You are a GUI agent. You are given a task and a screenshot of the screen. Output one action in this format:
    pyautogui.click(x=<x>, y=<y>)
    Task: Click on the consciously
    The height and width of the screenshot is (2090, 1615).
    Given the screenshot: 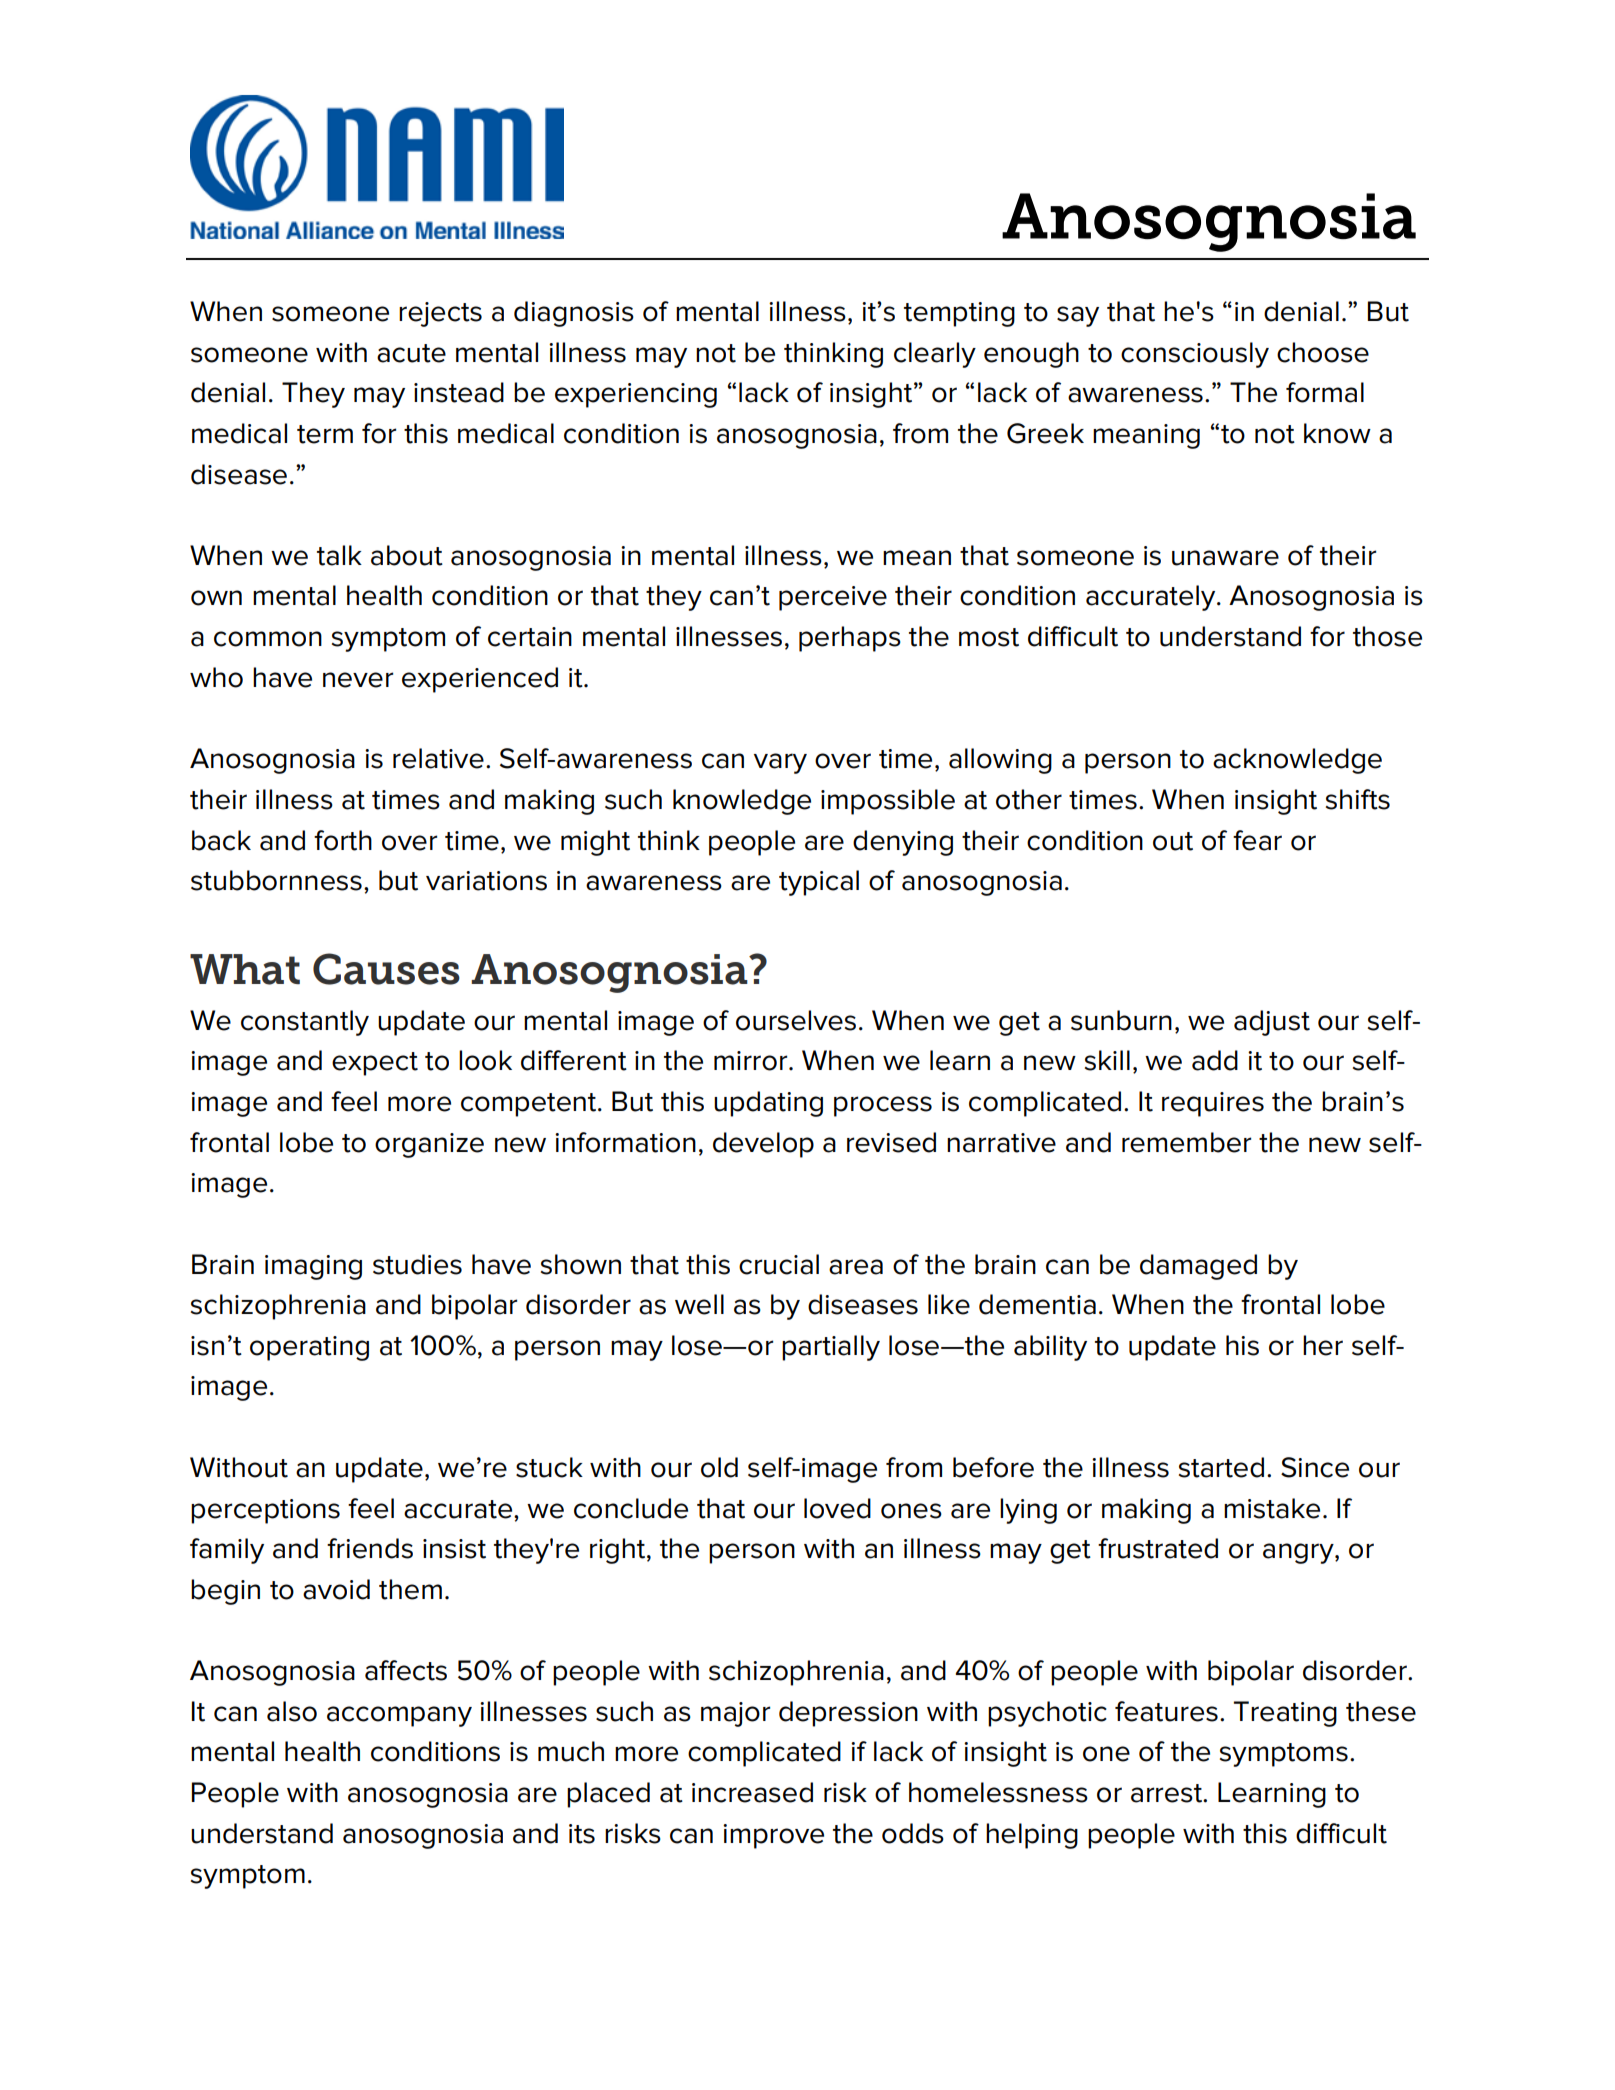 What is the action you would take?
    pyautogui.click(x=1195, y=355)
